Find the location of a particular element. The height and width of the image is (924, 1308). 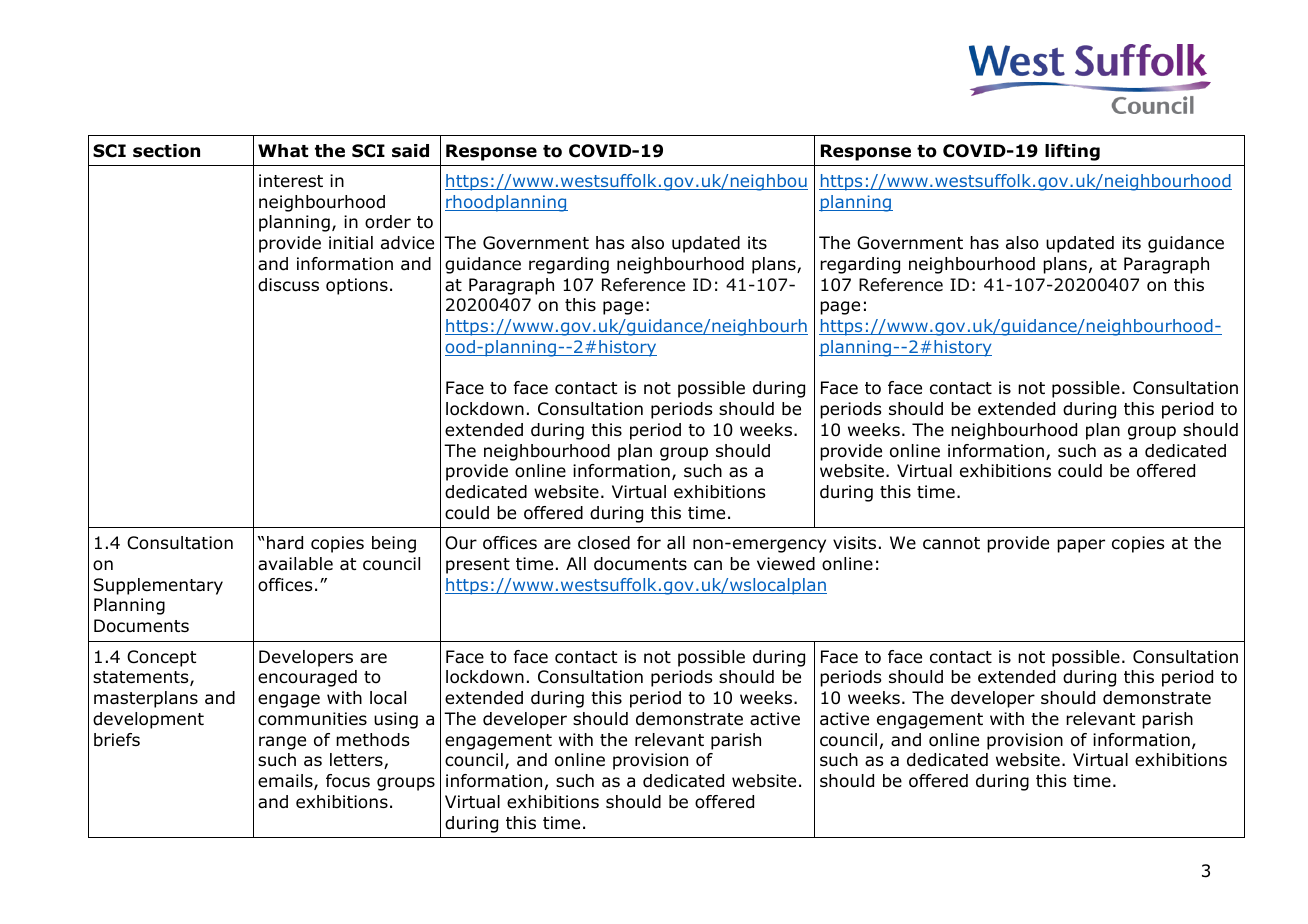

interest is located at coordinates (291, 181).
